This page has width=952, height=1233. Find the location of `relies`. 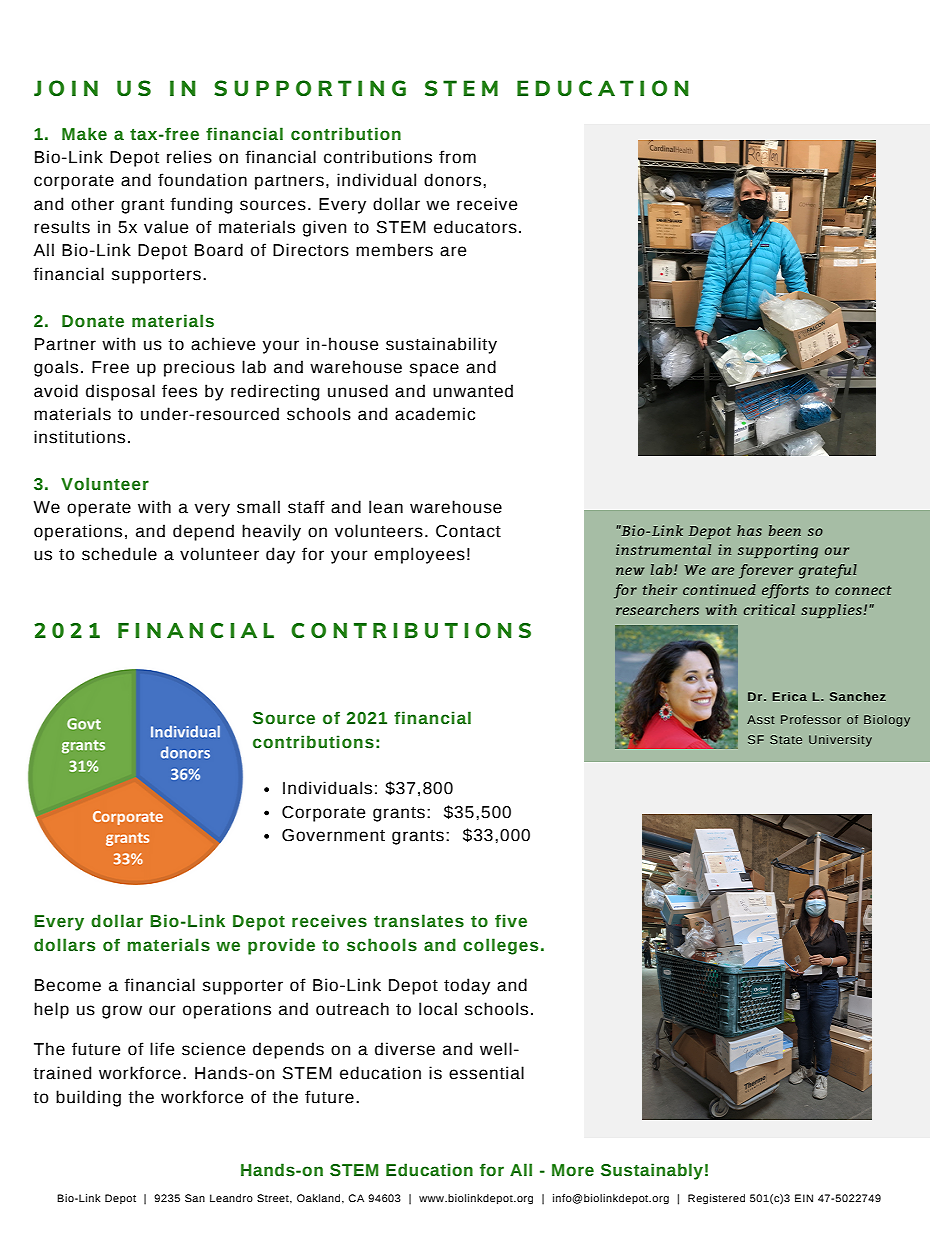

relies is located at coordinates (189, 157).
